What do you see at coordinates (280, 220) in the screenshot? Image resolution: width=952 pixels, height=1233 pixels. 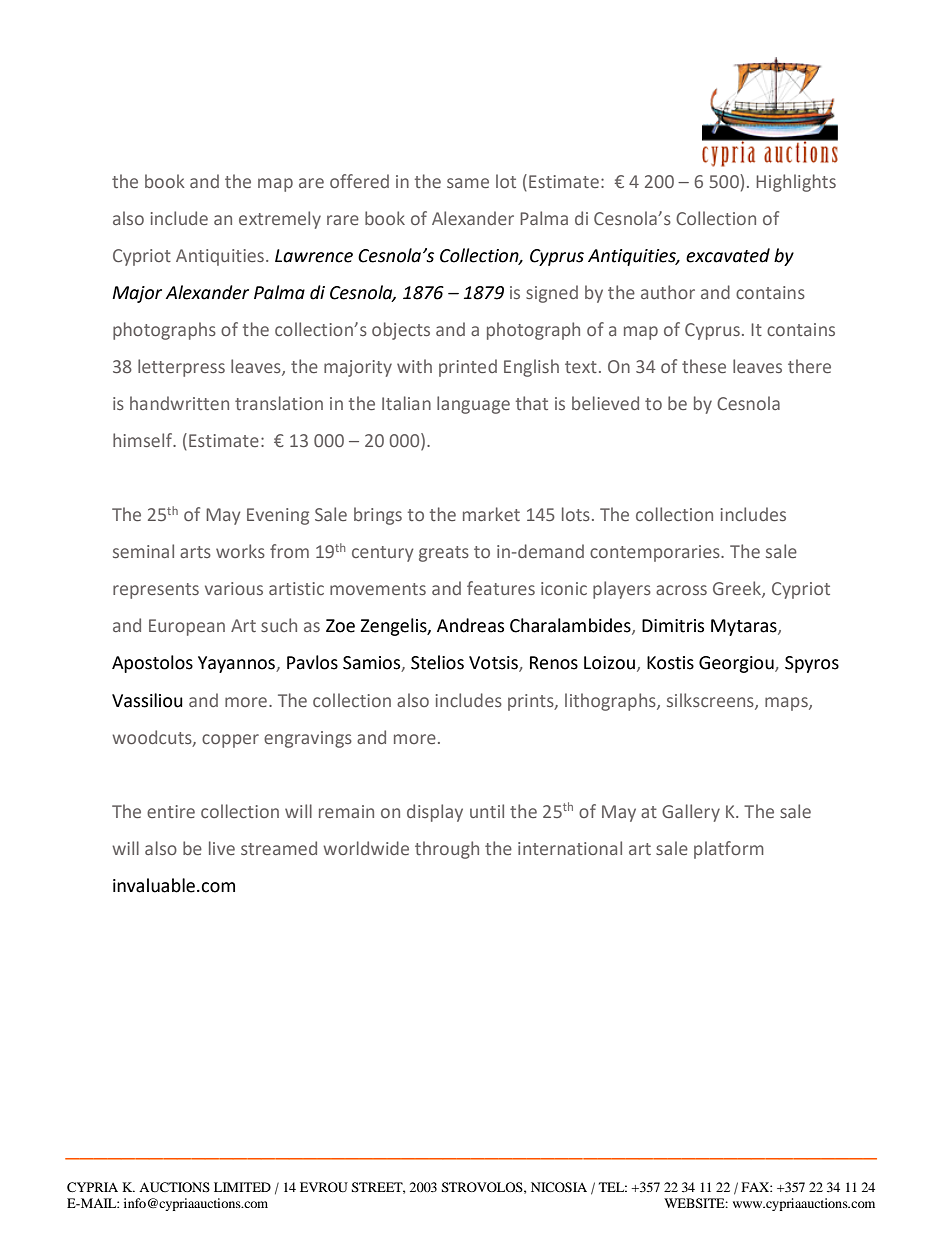 I see `extremely` at bounding box center [280, 220].
